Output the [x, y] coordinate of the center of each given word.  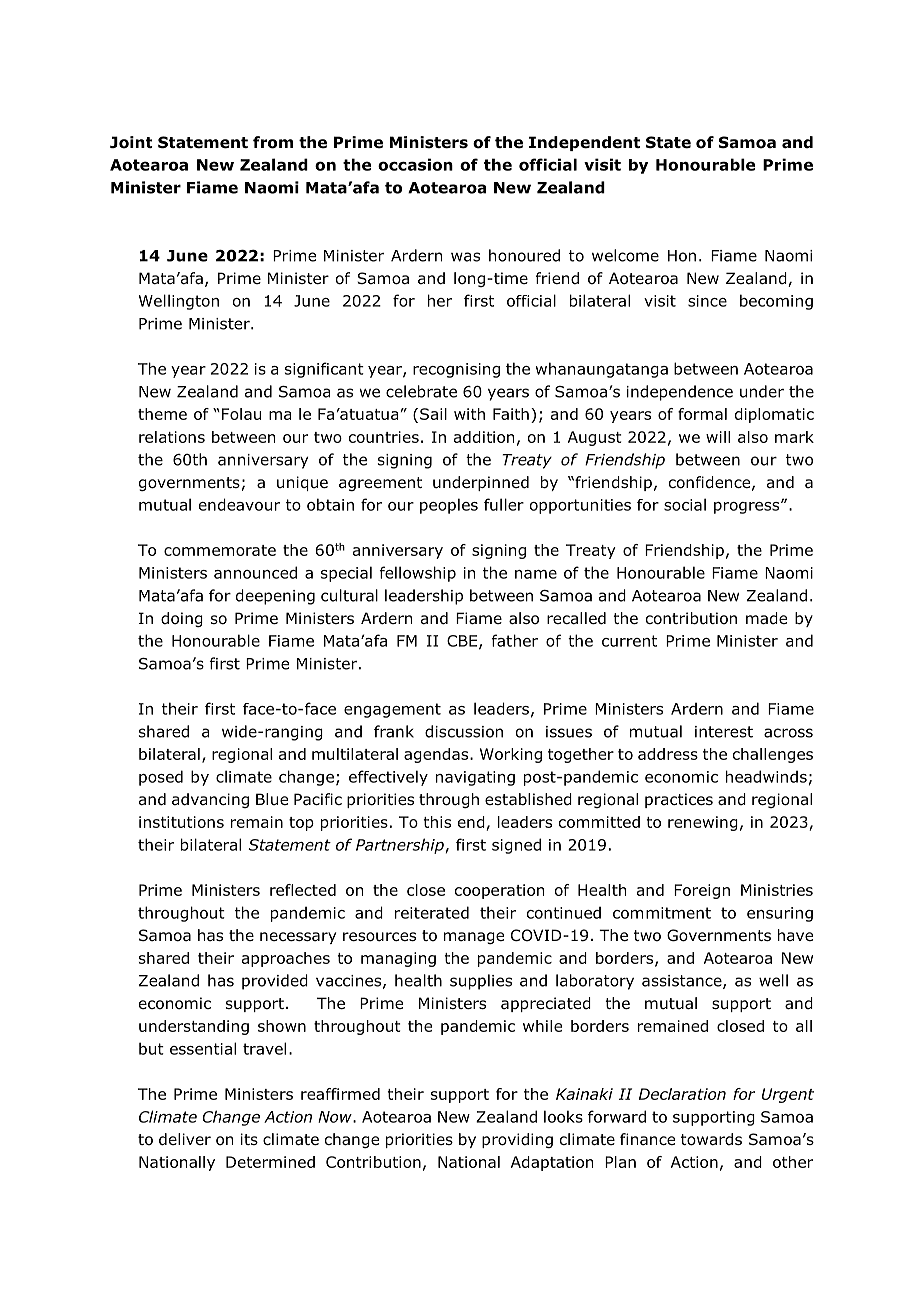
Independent [584, 143]
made [766, 618]
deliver [185, 1139]
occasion [415, 164]
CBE [462, 641]
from [273, 142]
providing [517, 1140]
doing [182, 619]
